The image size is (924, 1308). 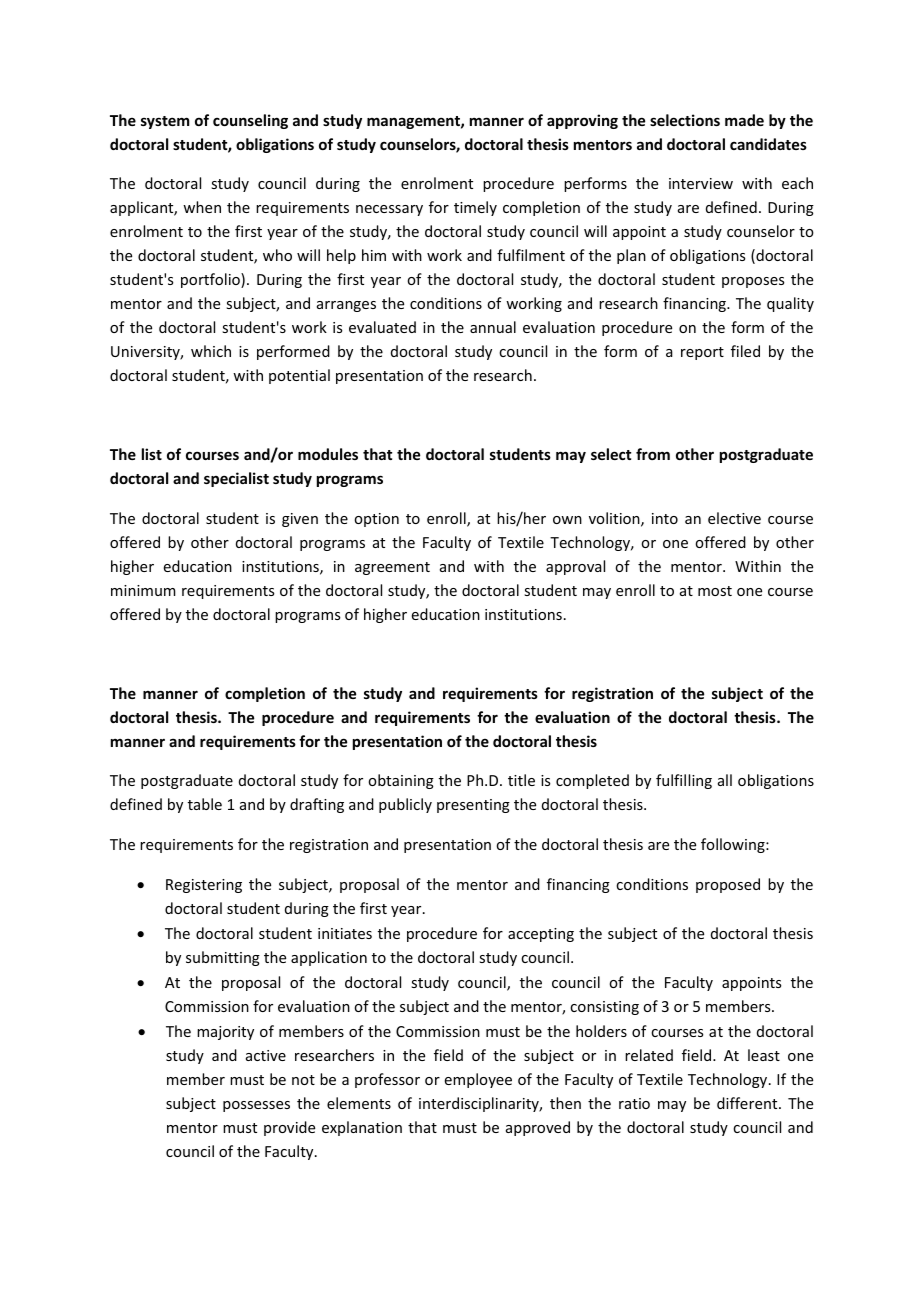 What do you see at coordinates (701, 183) in the image?
I see `interview` at bounding box center [701, 183].
